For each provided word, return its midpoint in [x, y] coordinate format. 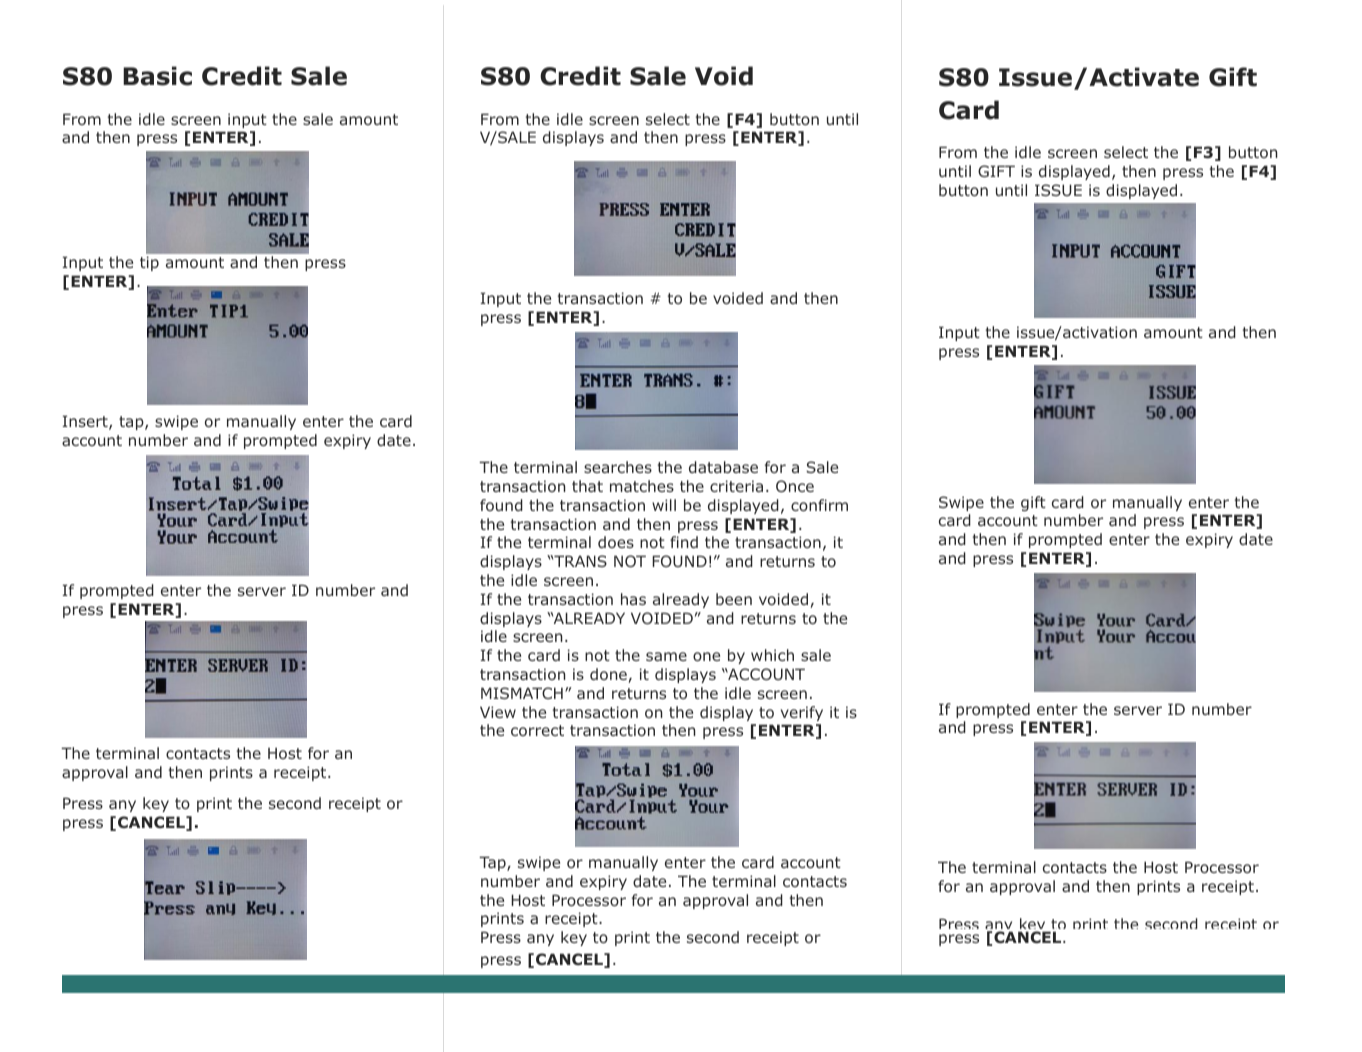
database [723, 467]
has [633, 599]
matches [642, 486]
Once [795, 486]
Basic [157, 76]
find [684, 542]
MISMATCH [522, 693]
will [664, 505]
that [587, 486]
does [616, 542]
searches [618, 467]
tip [149, 263]
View [498, 712]
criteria [736, 486]
